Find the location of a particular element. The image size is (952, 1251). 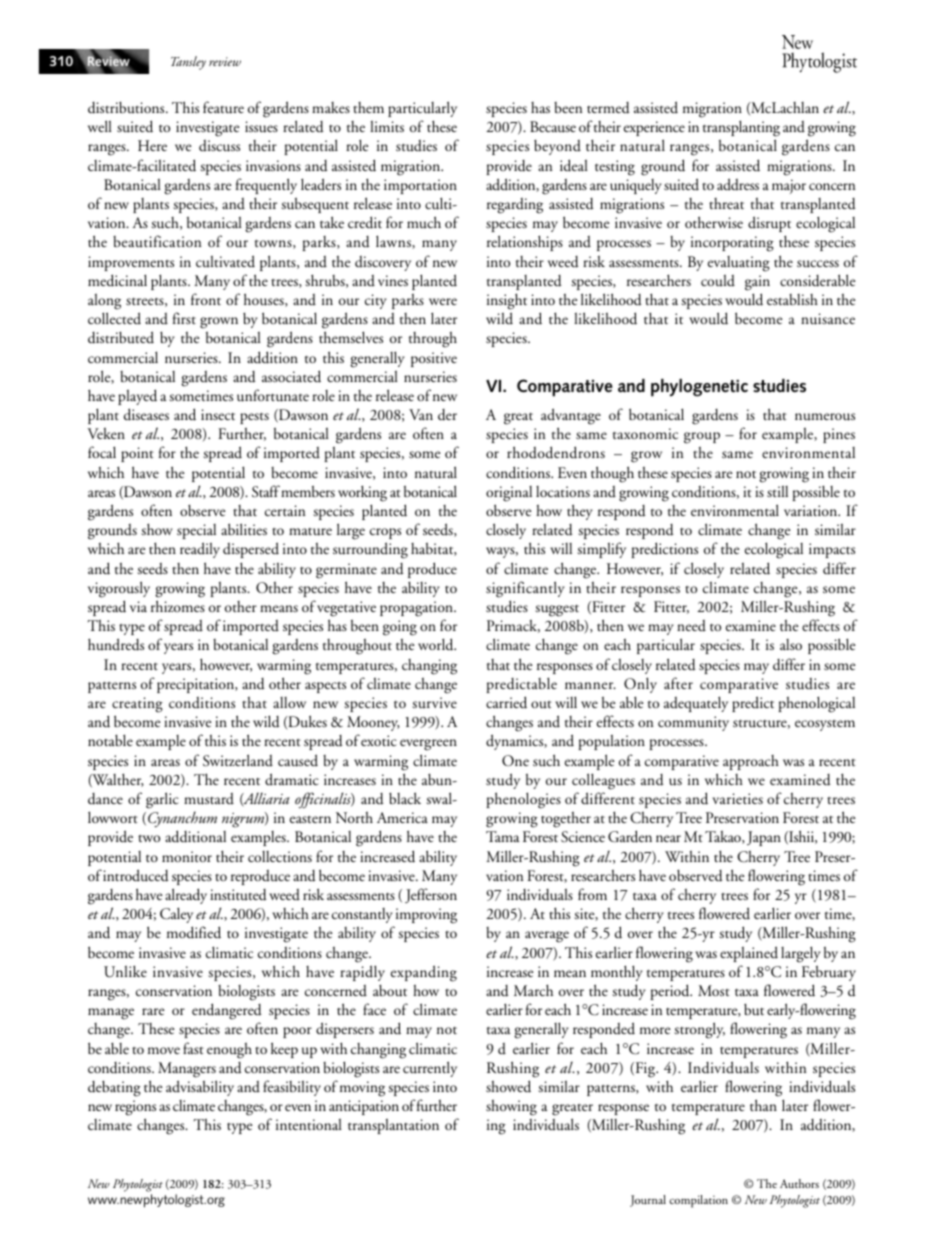

discuss is located at coordinates (219, 146).
